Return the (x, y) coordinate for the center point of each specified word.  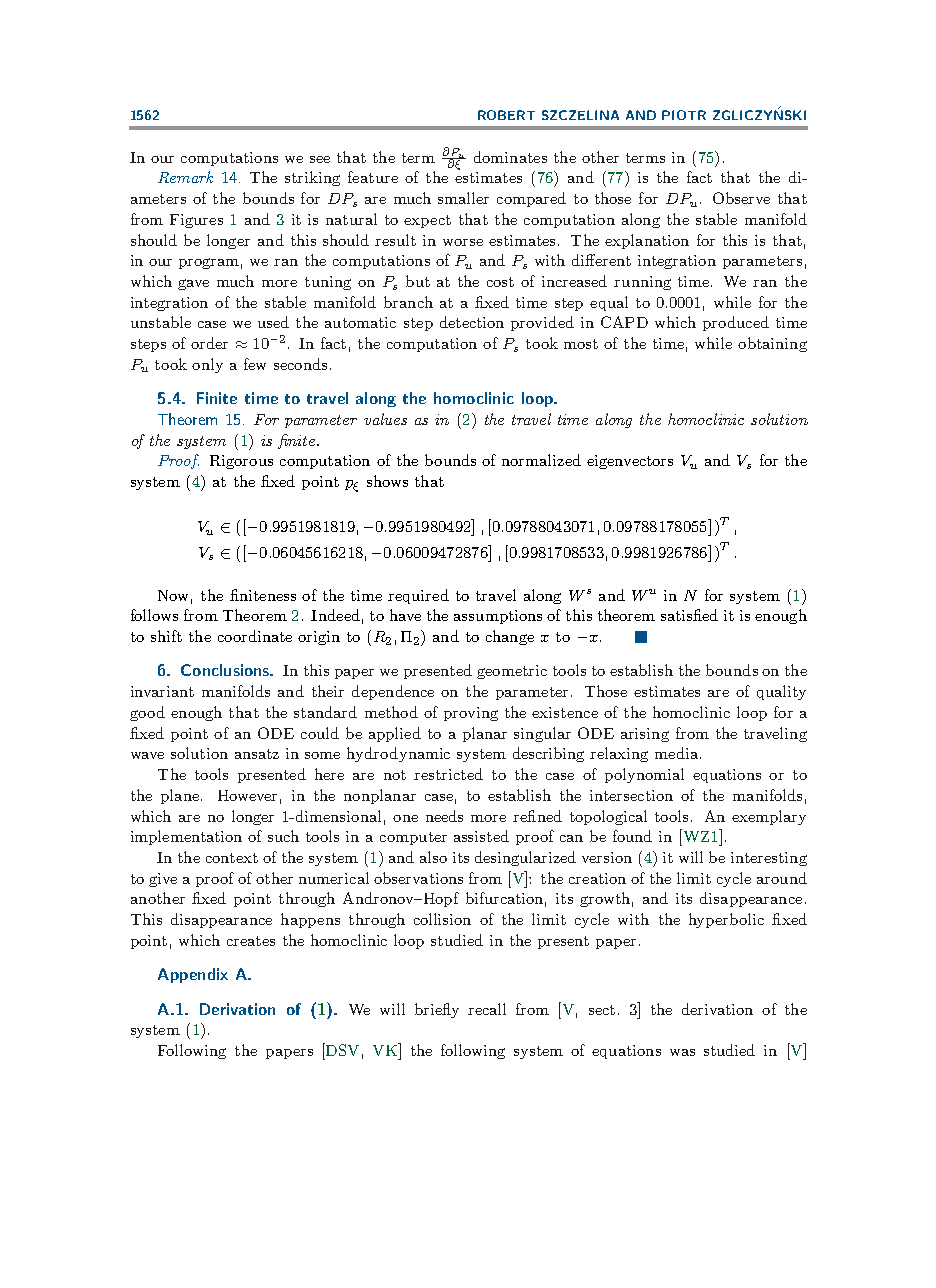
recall (487, 1009)
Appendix (193, 975)
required (418, 596)
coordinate (255, 636)
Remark (185, 177)
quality (781, 692)
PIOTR (684, 115)
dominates (510, 157)
